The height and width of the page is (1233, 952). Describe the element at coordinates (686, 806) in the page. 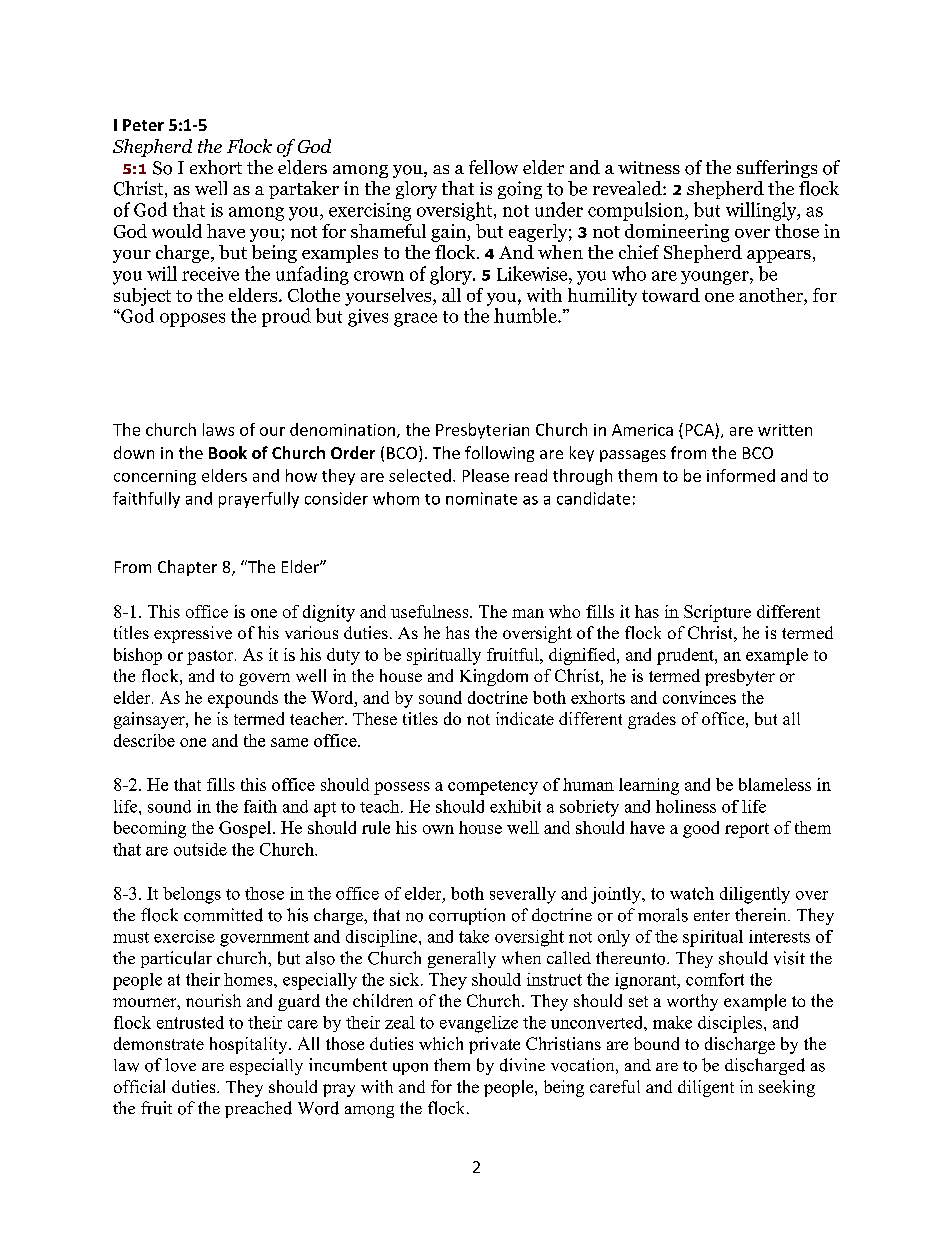

I see `holiness` at that location.
